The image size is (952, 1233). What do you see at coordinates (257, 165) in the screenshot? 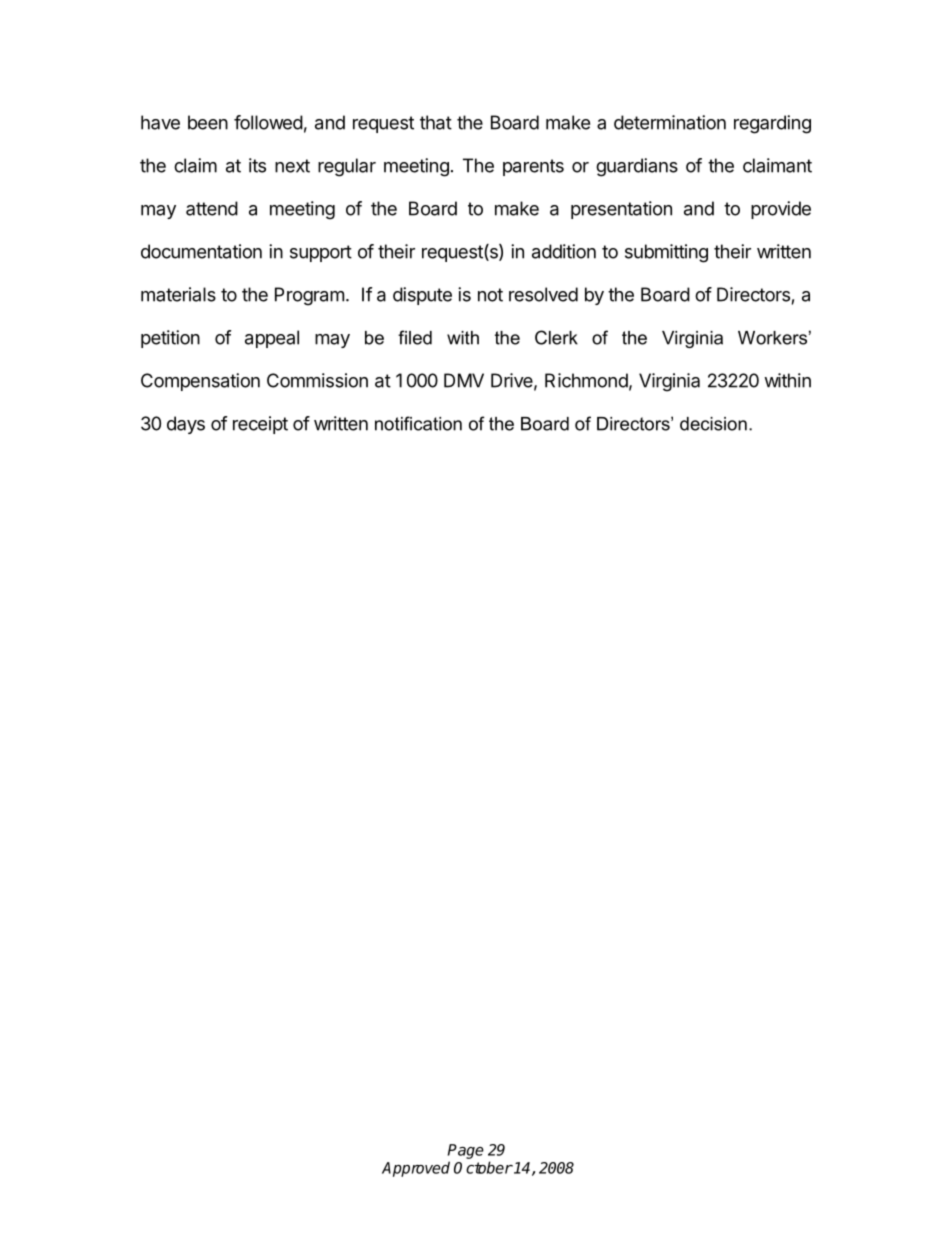
I see `its` at bounding box center [257, 165].
